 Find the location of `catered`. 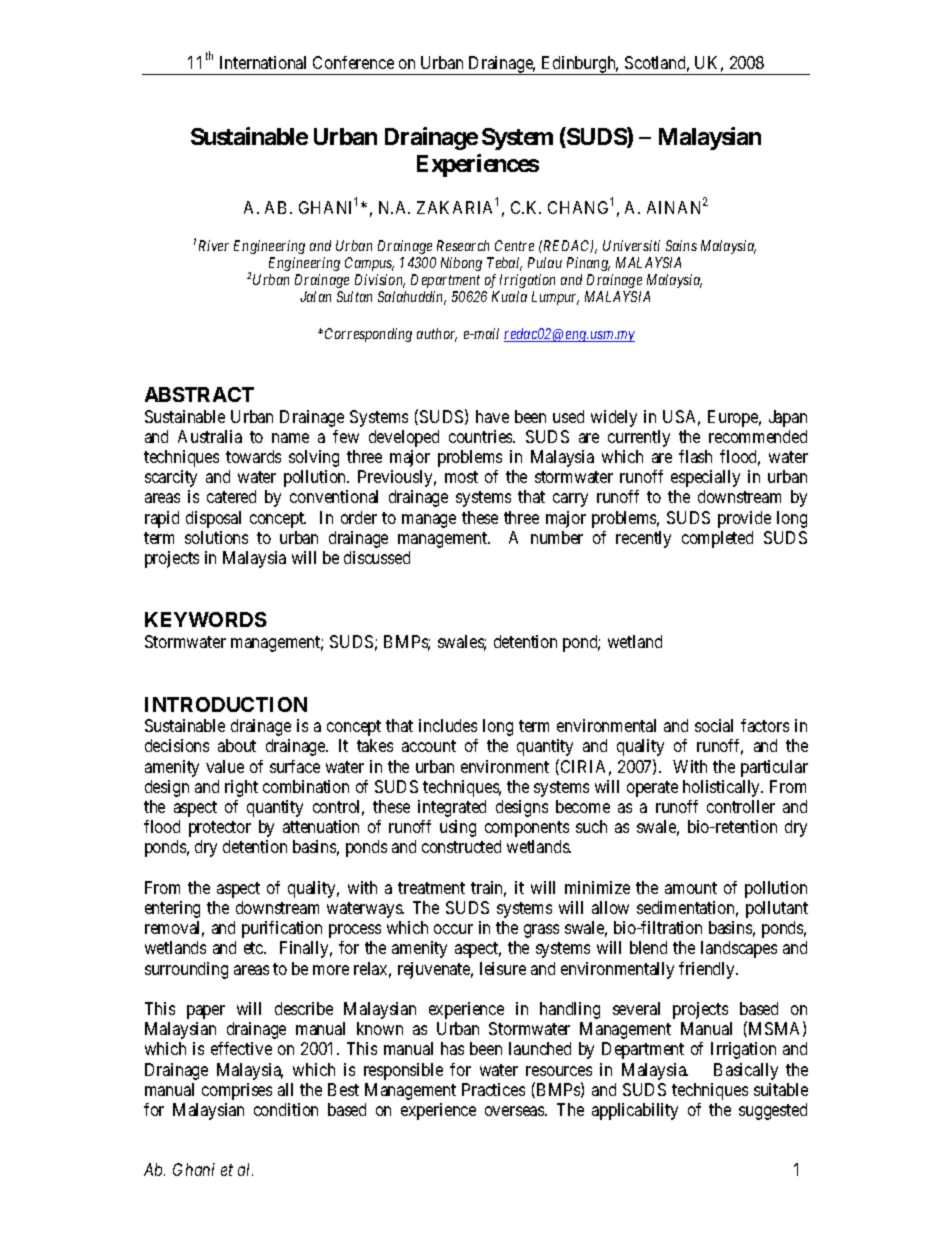

catered is located at coordinates (231, 496).
